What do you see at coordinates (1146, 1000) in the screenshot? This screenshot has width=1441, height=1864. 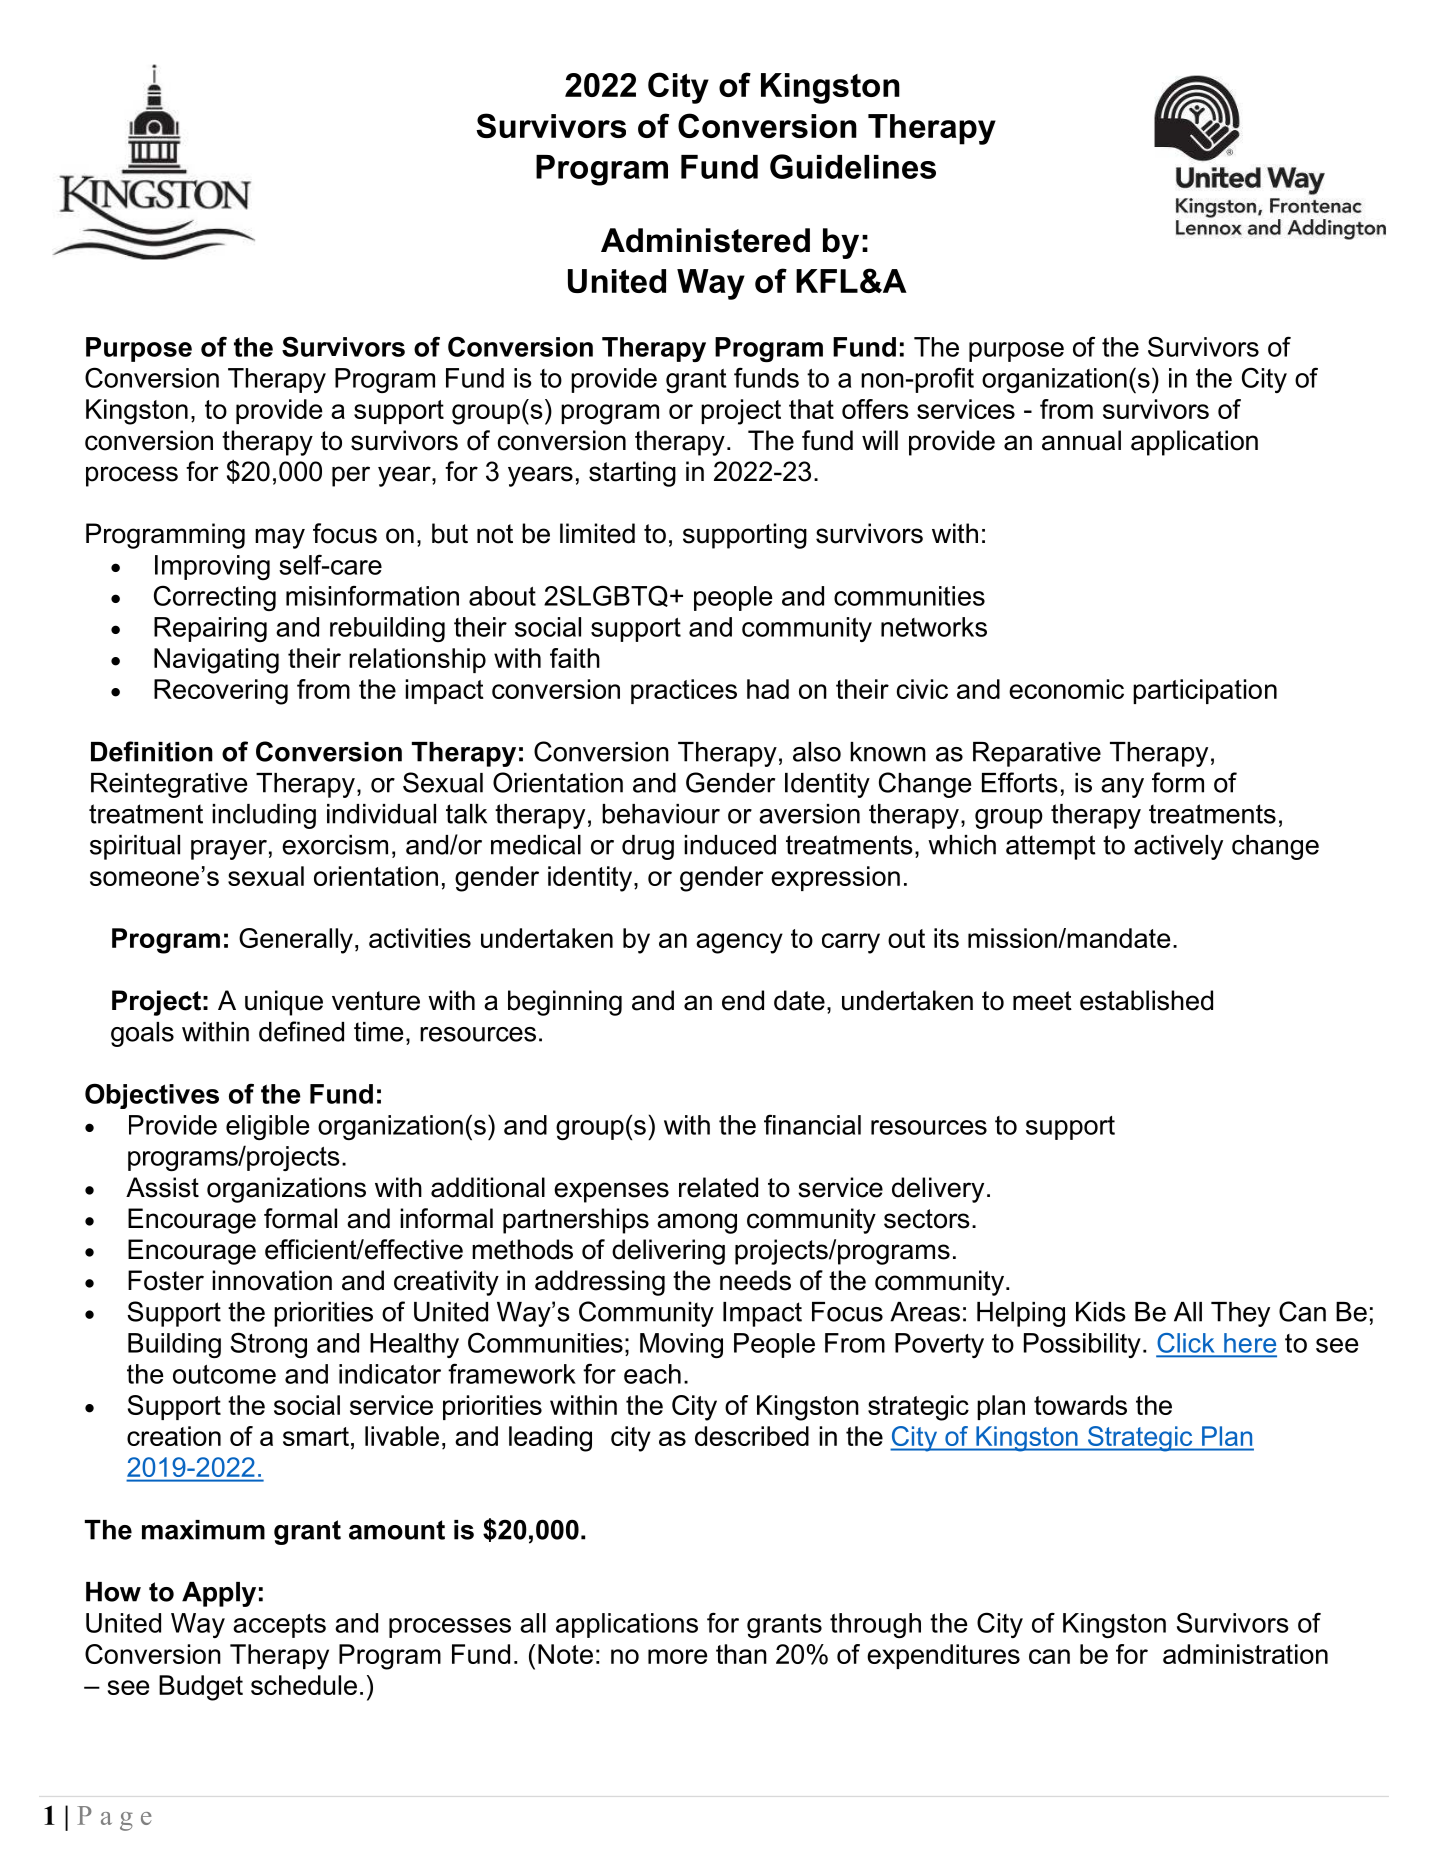 I see `established` at bounding box center [1146, 1000].
